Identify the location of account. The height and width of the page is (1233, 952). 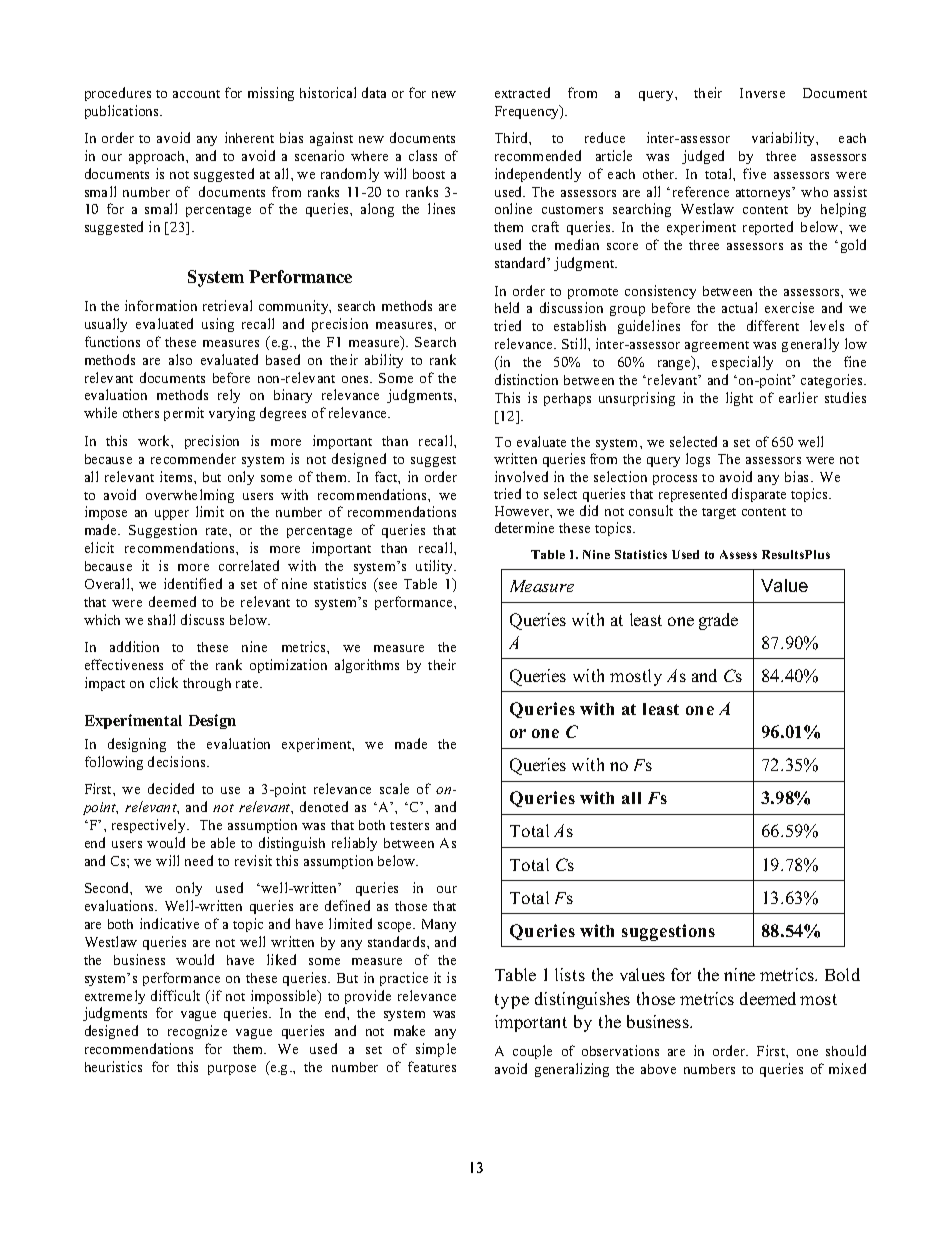
(196, 94).
